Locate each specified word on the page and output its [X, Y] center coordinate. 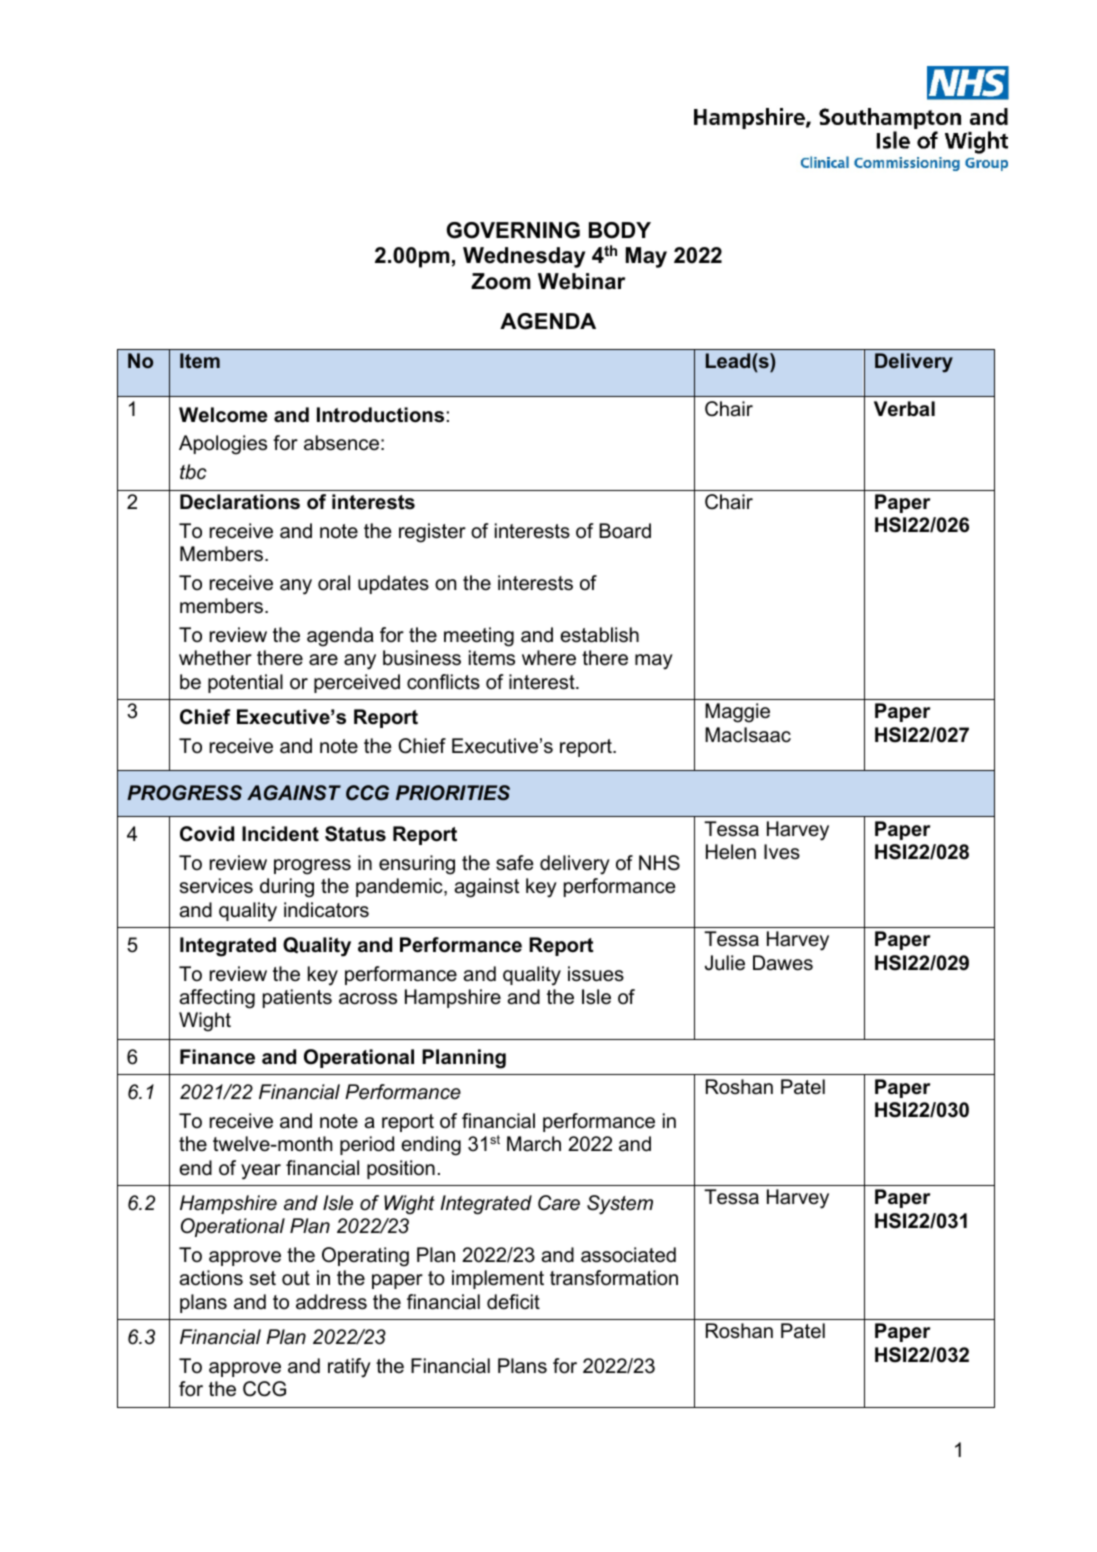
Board [625, 531]
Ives [782, 852]
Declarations [240, 502]
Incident [280, 834]
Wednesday [524, 257]
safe [515, 863]
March [534, 1144]
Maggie [737, 713]
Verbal [904, 409]
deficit [513, 1302]
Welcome [223, 415]
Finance [217, 1057]
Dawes [783, 963]
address [331, 1302]
